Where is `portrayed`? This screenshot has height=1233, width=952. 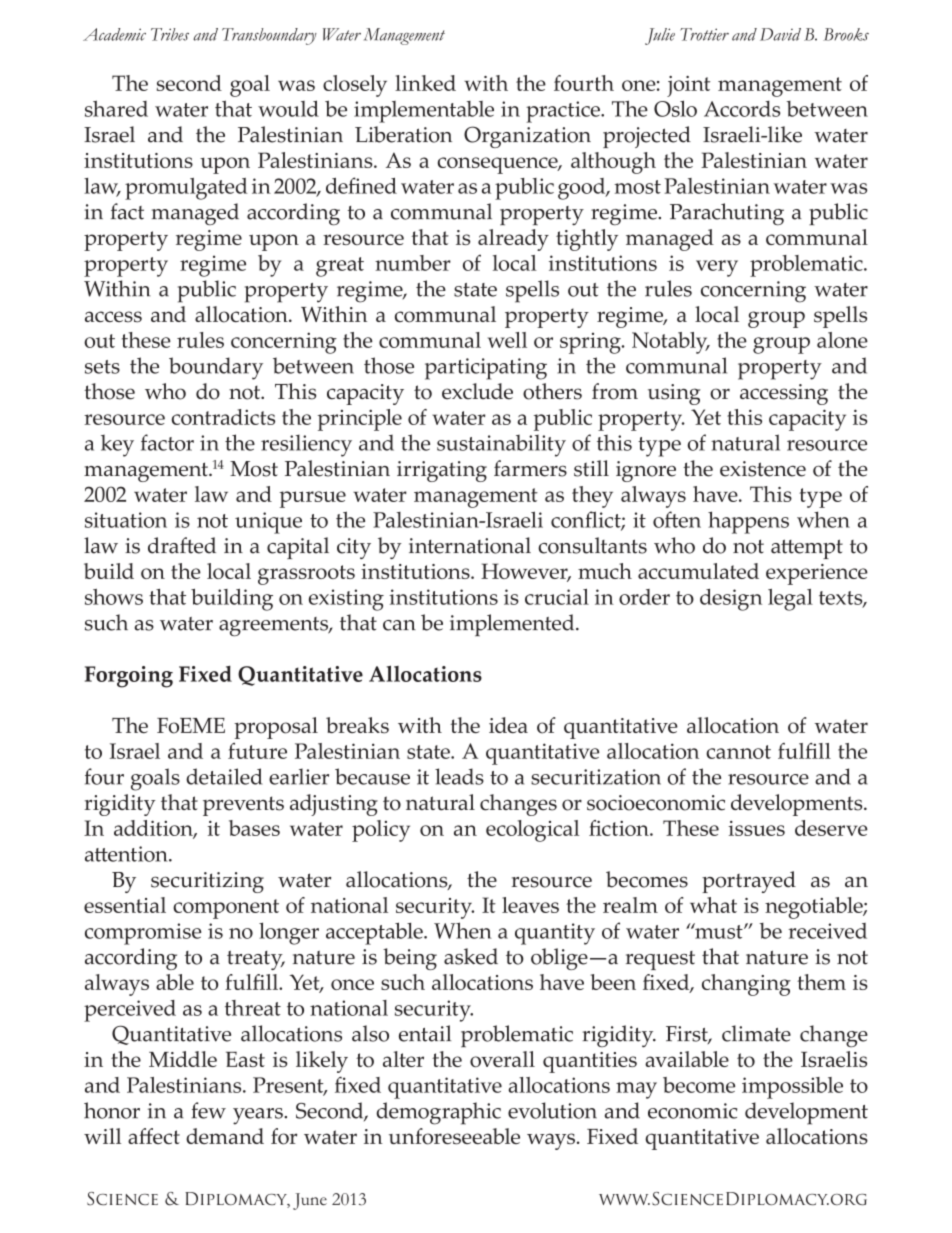
portrayed is located at coordinates (749, 882).
